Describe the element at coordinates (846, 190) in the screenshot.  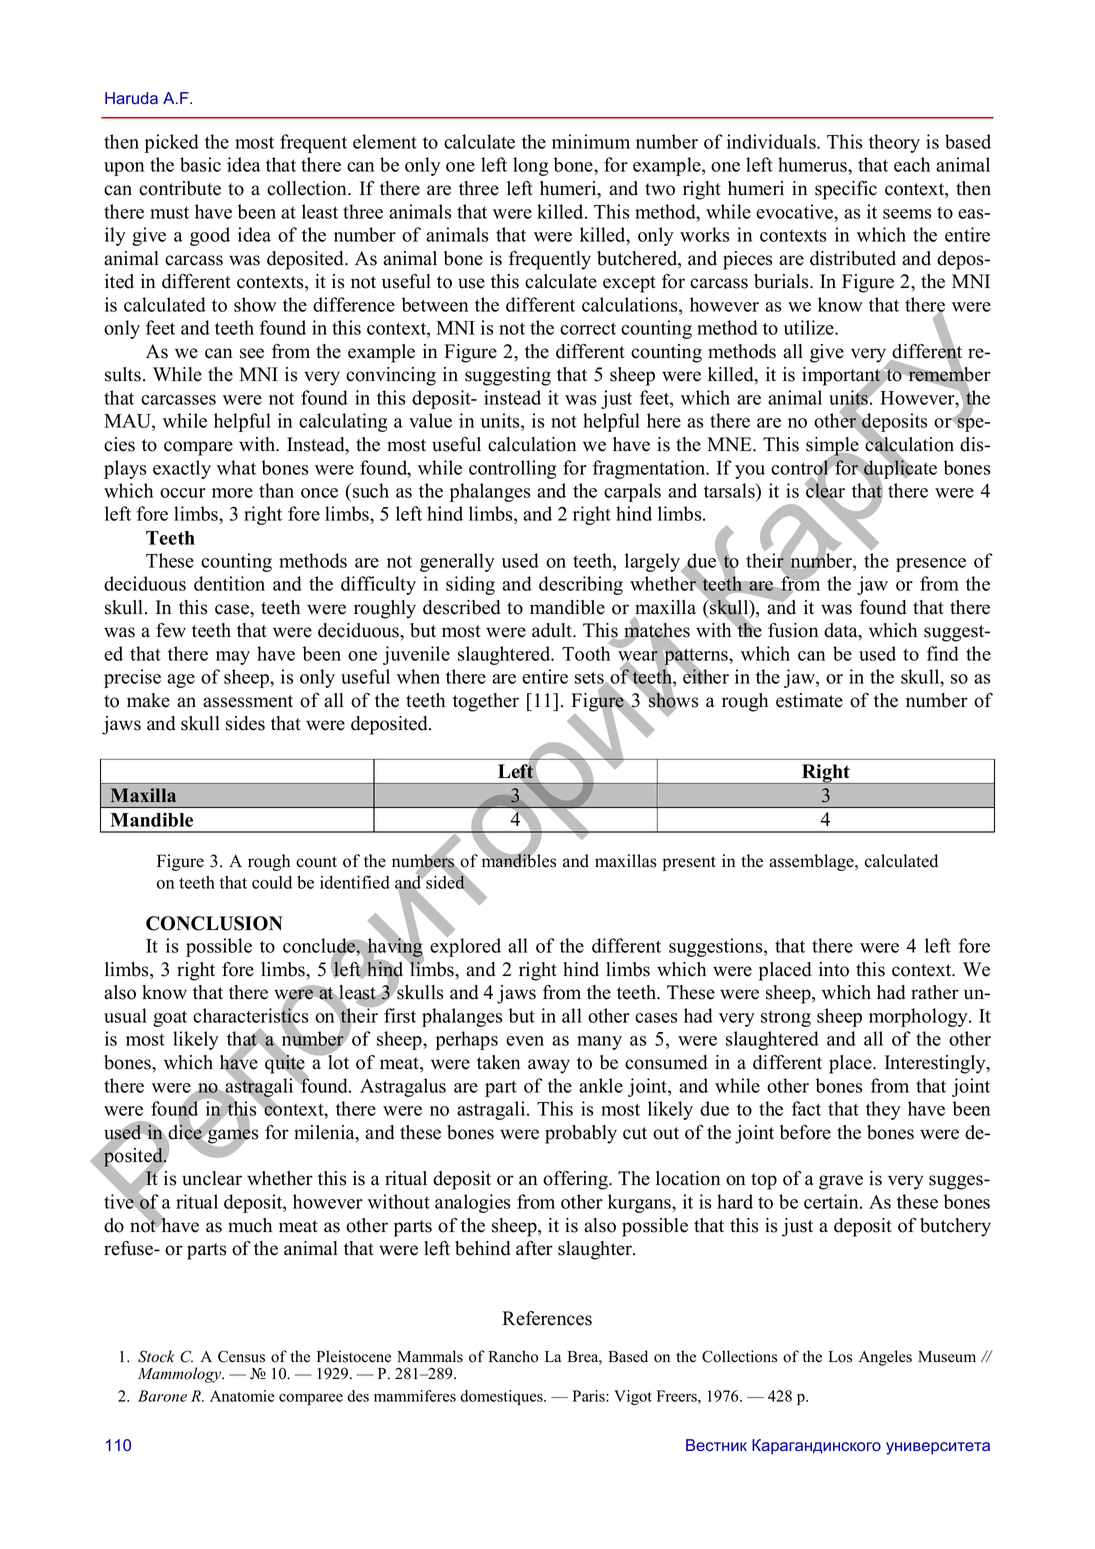
I see `specific` at that location.
